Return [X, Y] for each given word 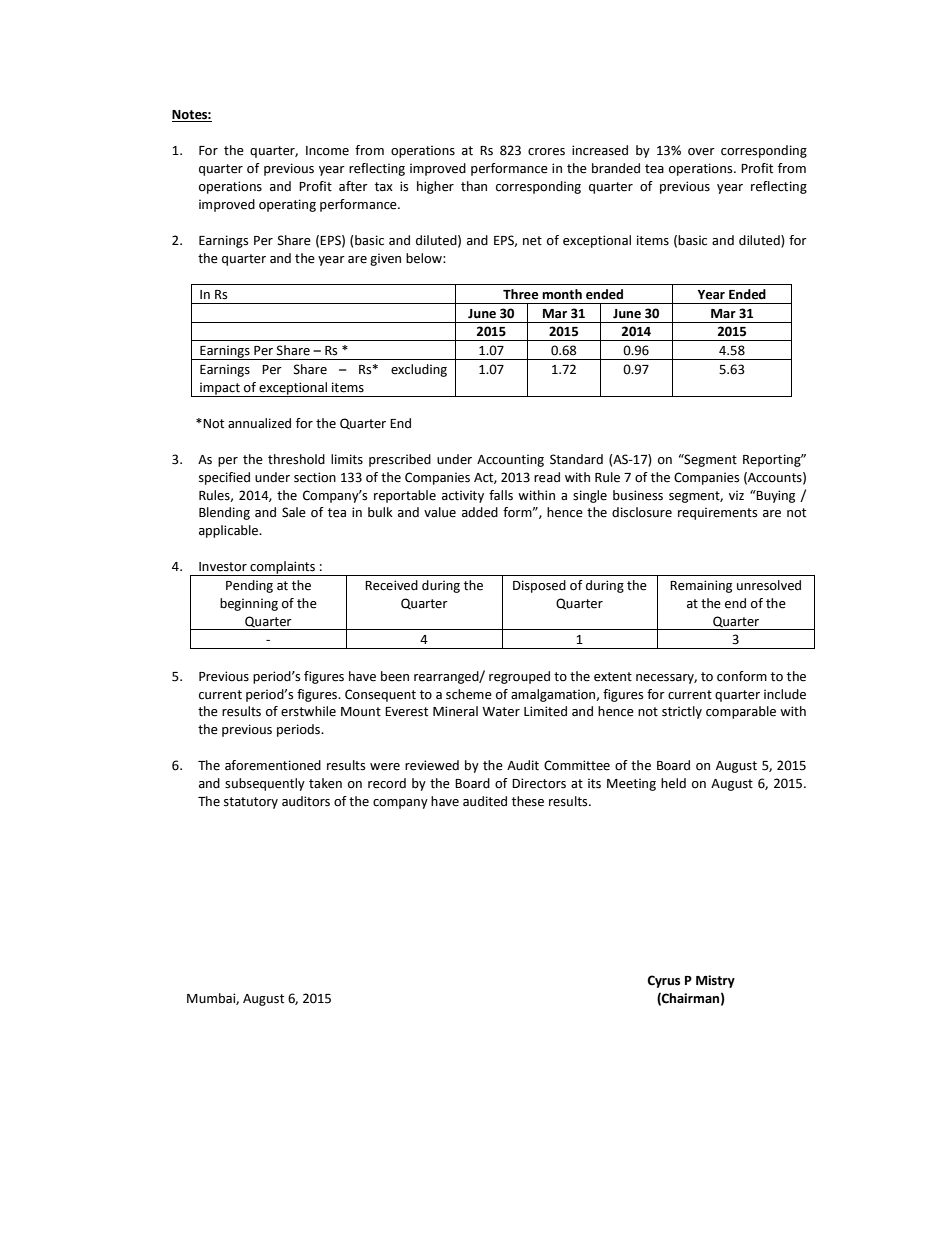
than [474, 186]
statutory [251, 803]
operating [287, 205]
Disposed [539, 586]
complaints [282, 568]
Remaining [701, 586]
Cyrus [663, 981]
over [701, 152]
